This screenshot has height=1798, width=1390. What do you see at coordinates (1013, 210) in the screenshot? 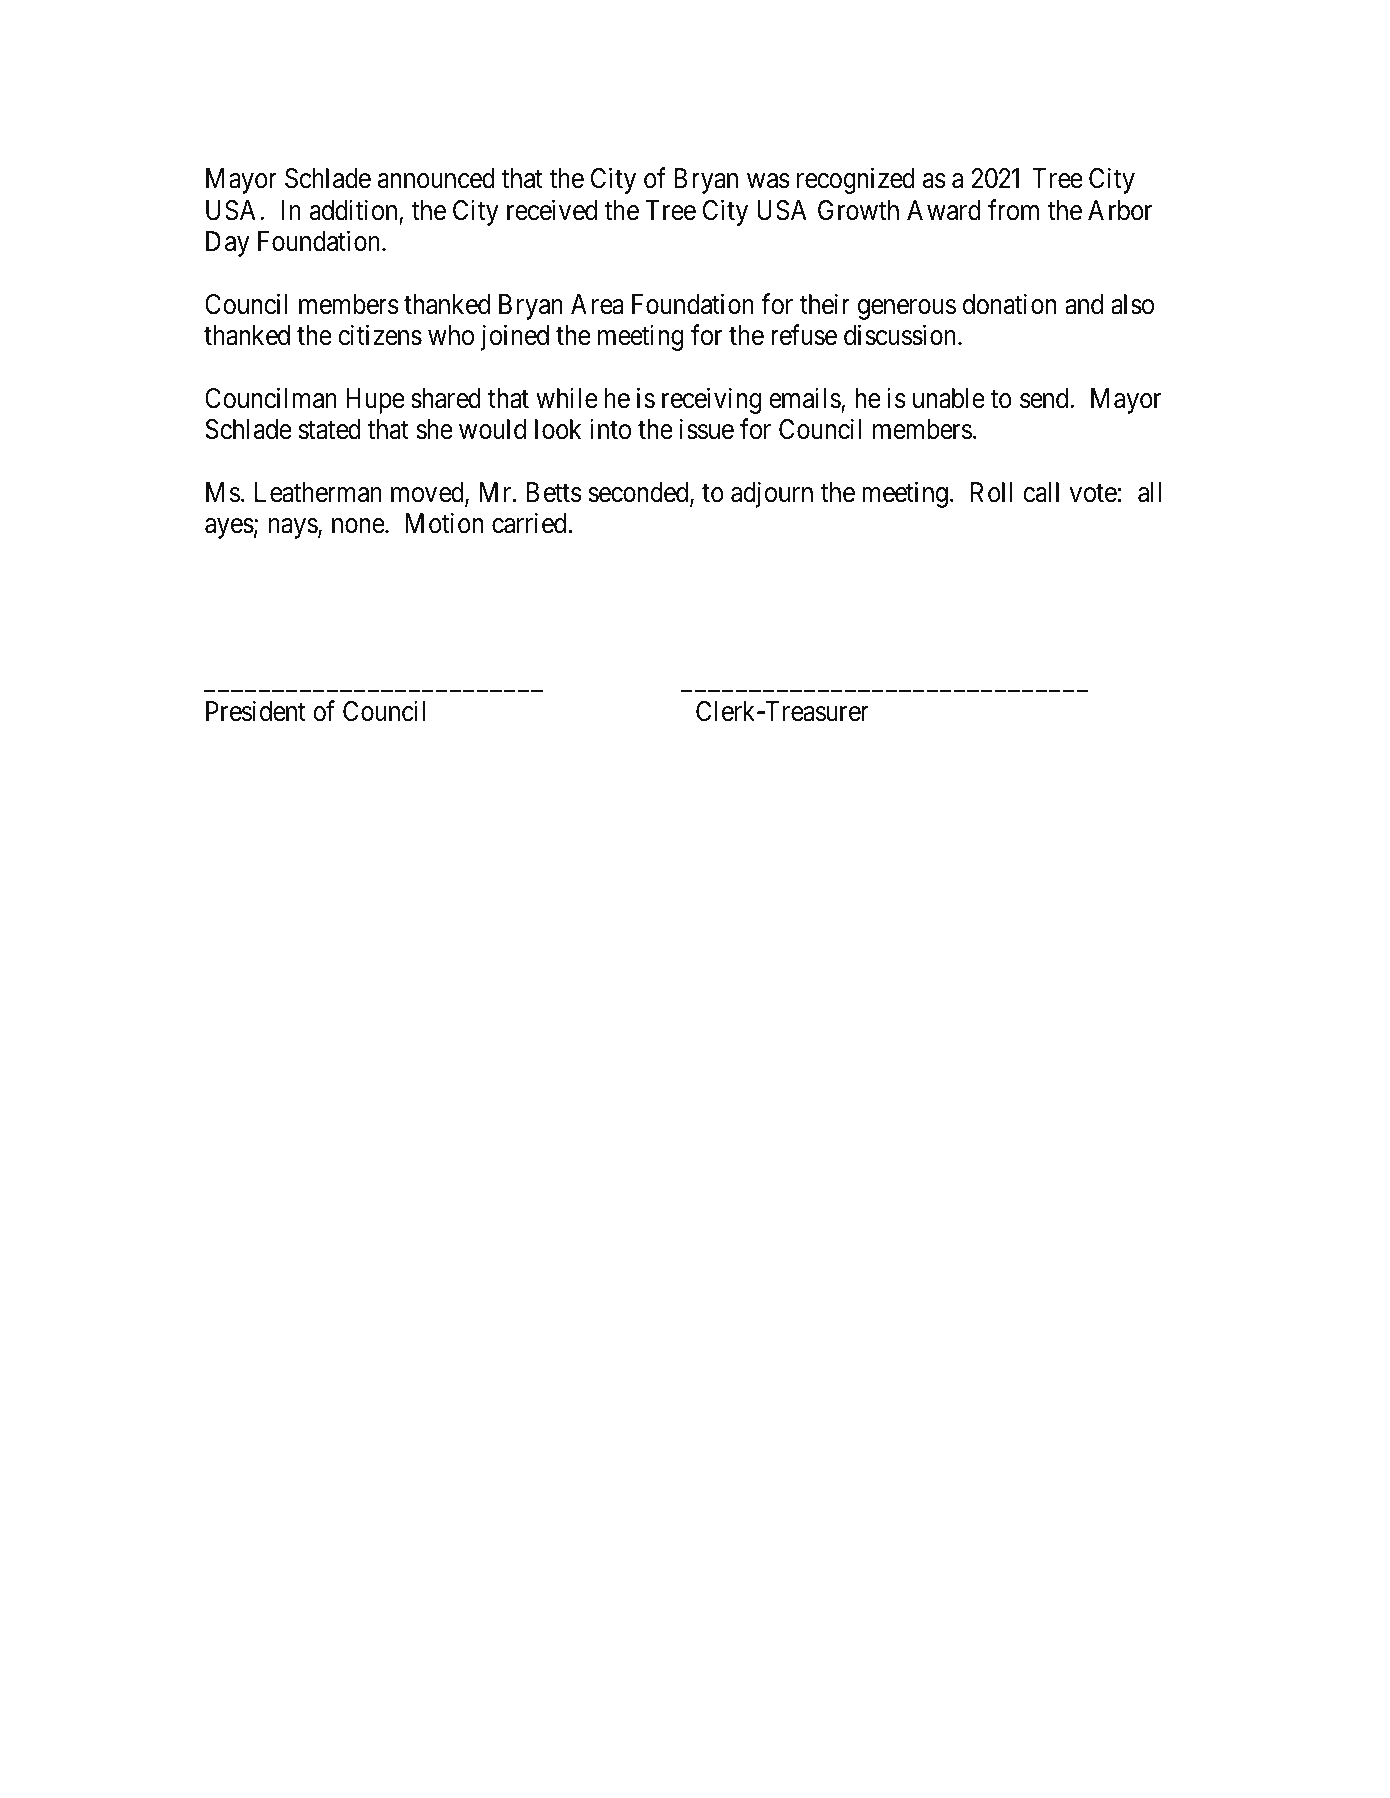
I see `from` at bounding box center [1013, 210].
